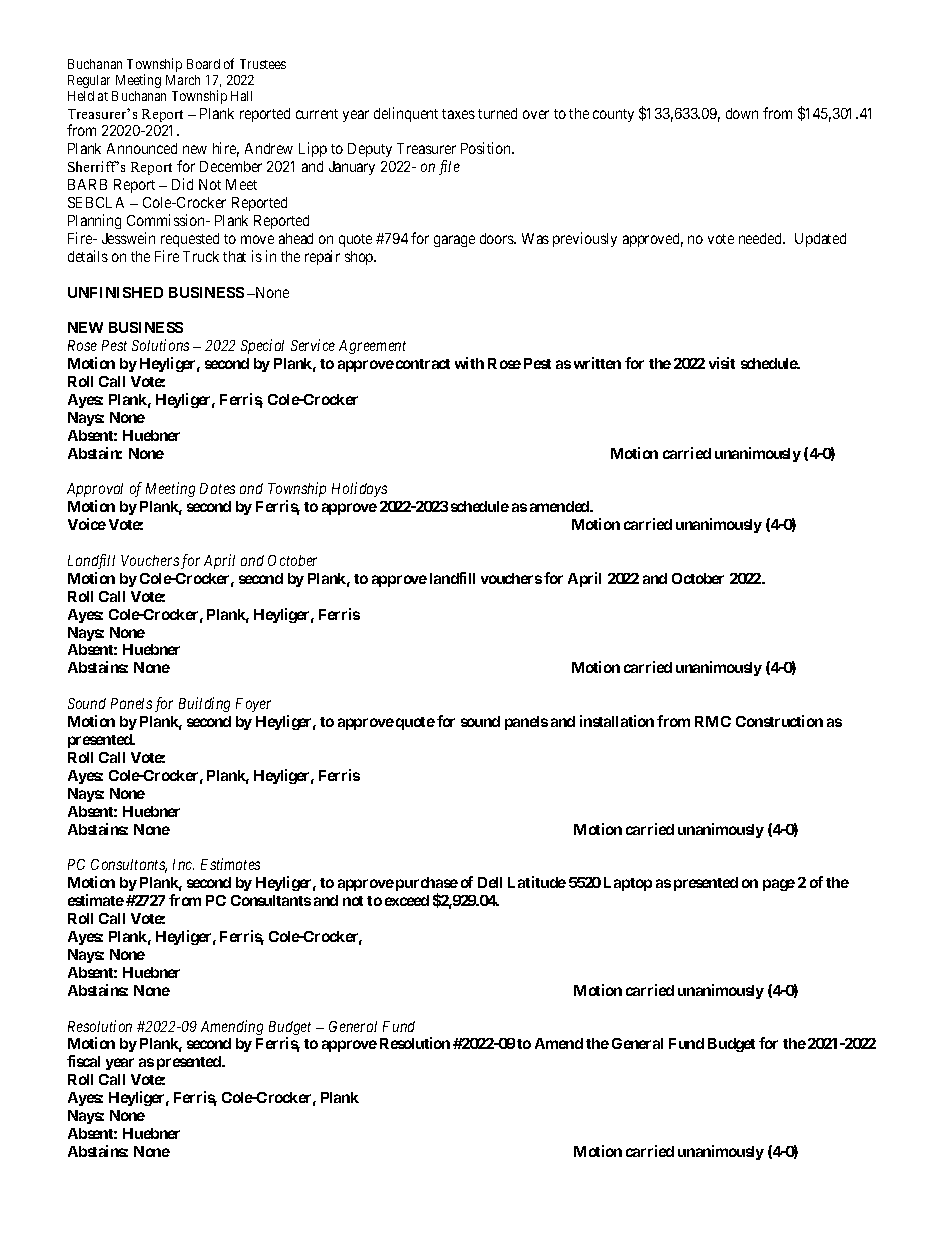 This page has height=1233, width=952. What do you see at coordinates (204, 704) in the page?
I see `Building` at bounding box center [204, 704].
